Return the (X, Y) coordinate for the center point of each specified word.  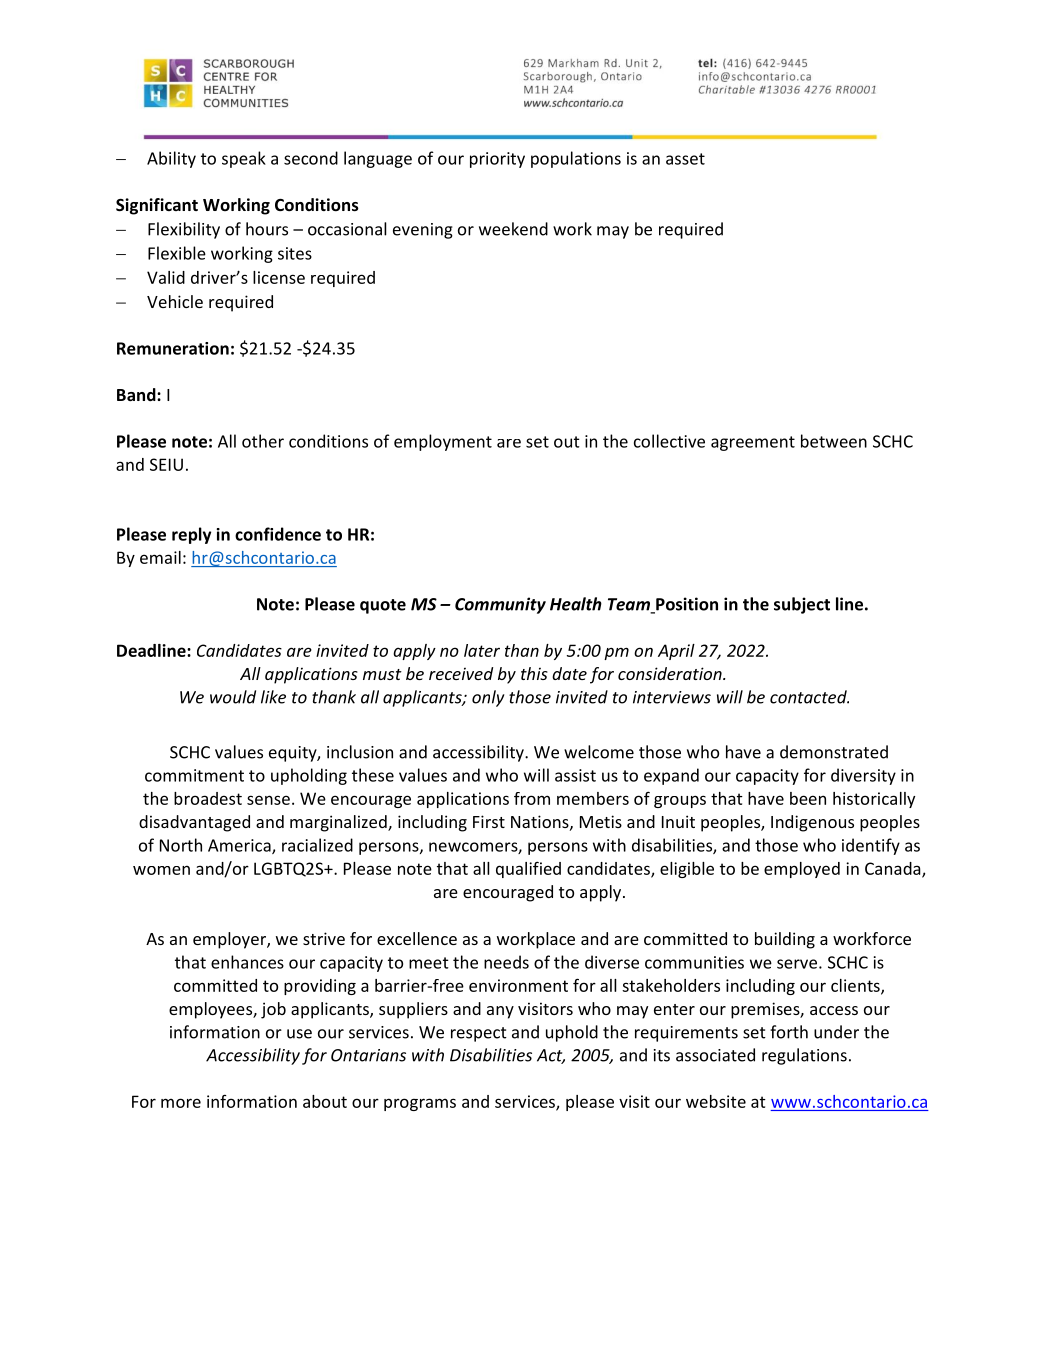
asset (685, 159)
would (233, 697)
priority (497, 160)
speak (244, 159)
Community (500, 605)
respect (479, 1034)
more (181, 1103)
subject (802, 605)
